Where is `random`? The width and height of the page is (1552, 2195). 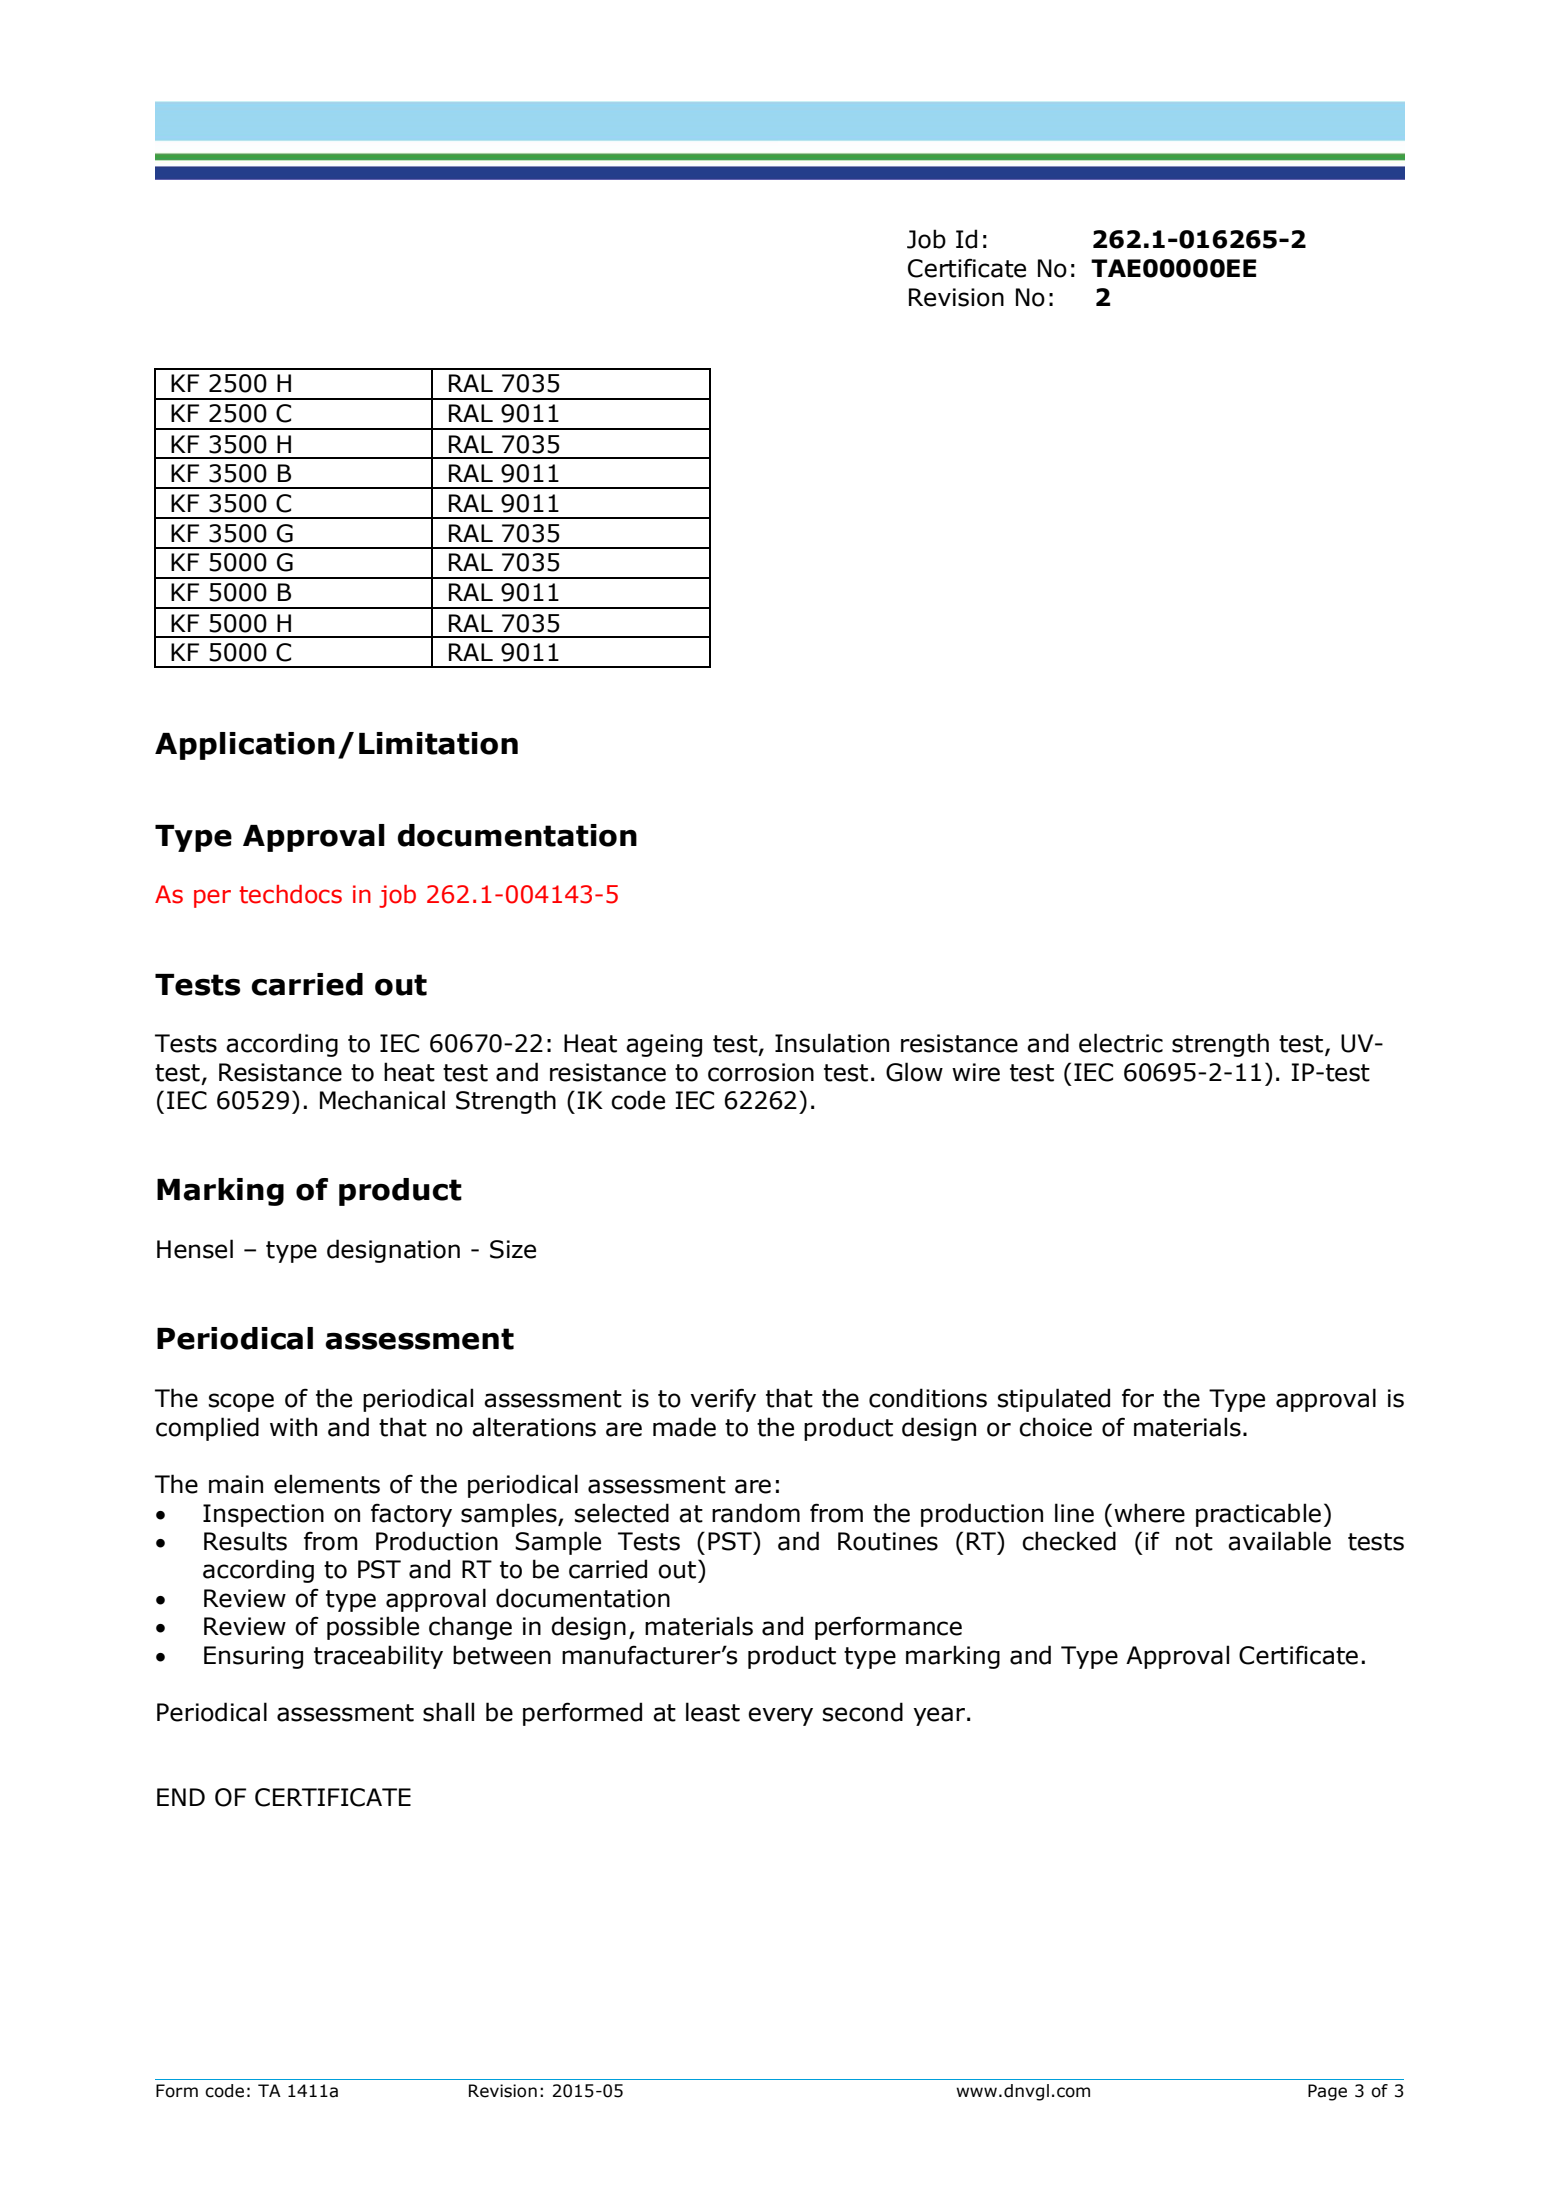
random is located at coordinates (756, 1513).
